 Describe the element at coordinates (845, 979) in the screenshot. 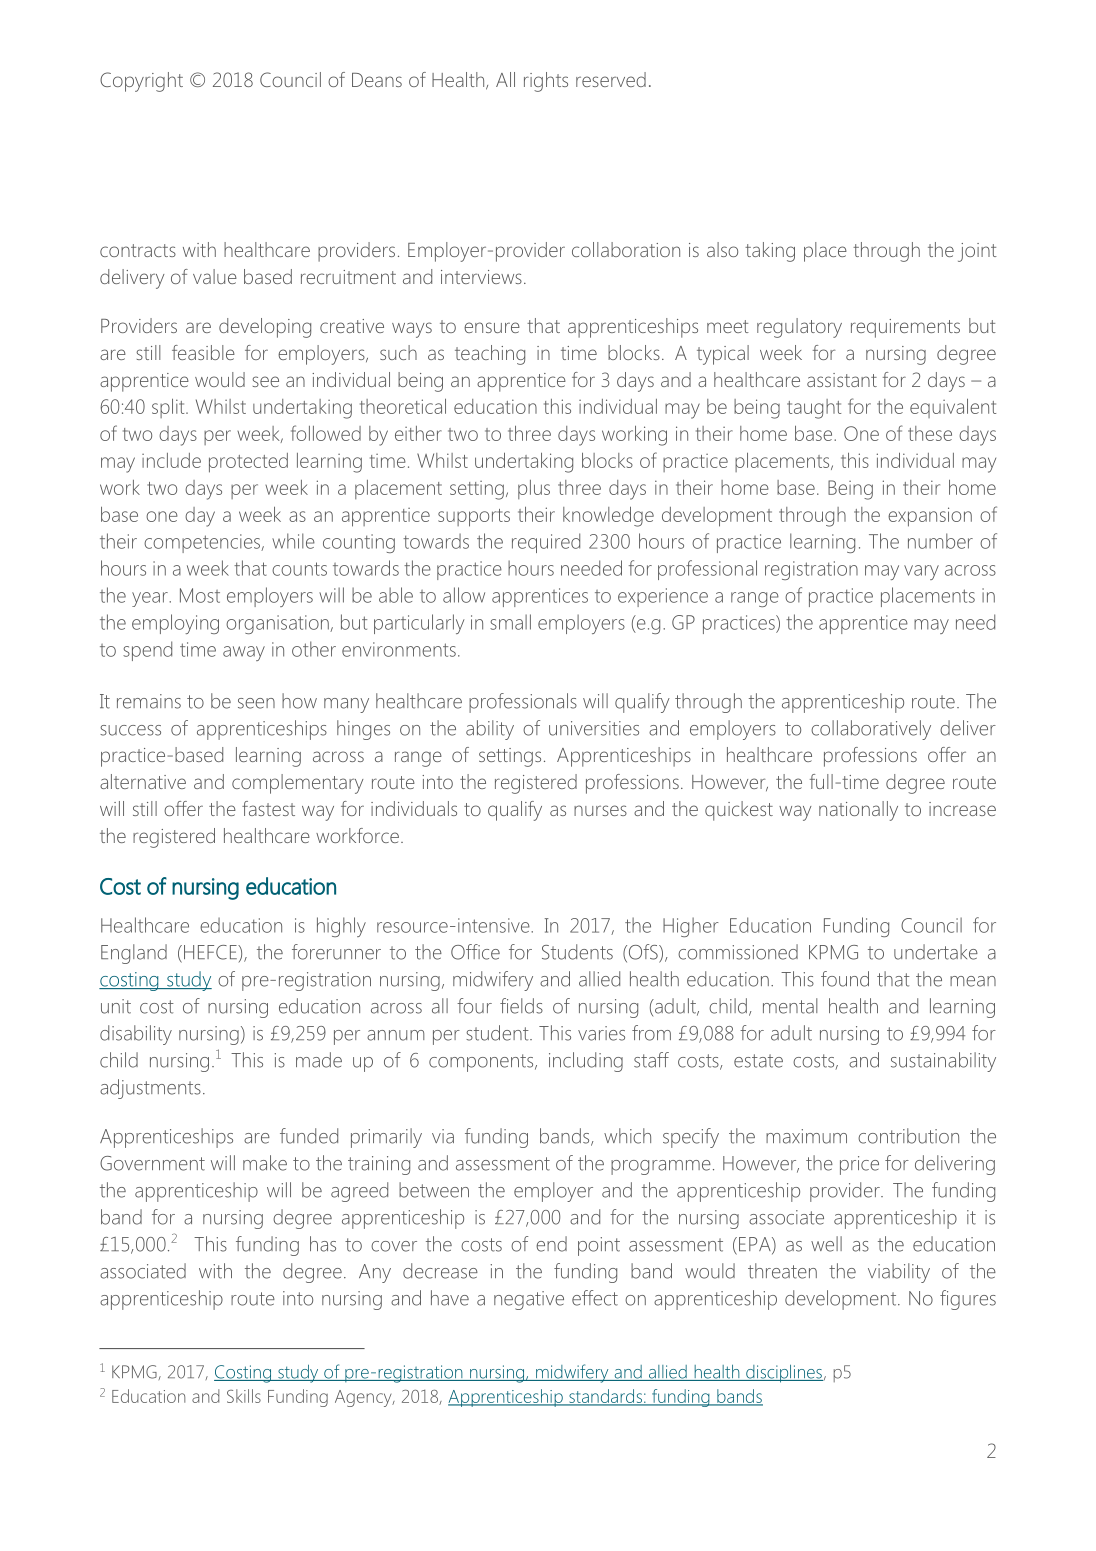

I see `found` at that location.
